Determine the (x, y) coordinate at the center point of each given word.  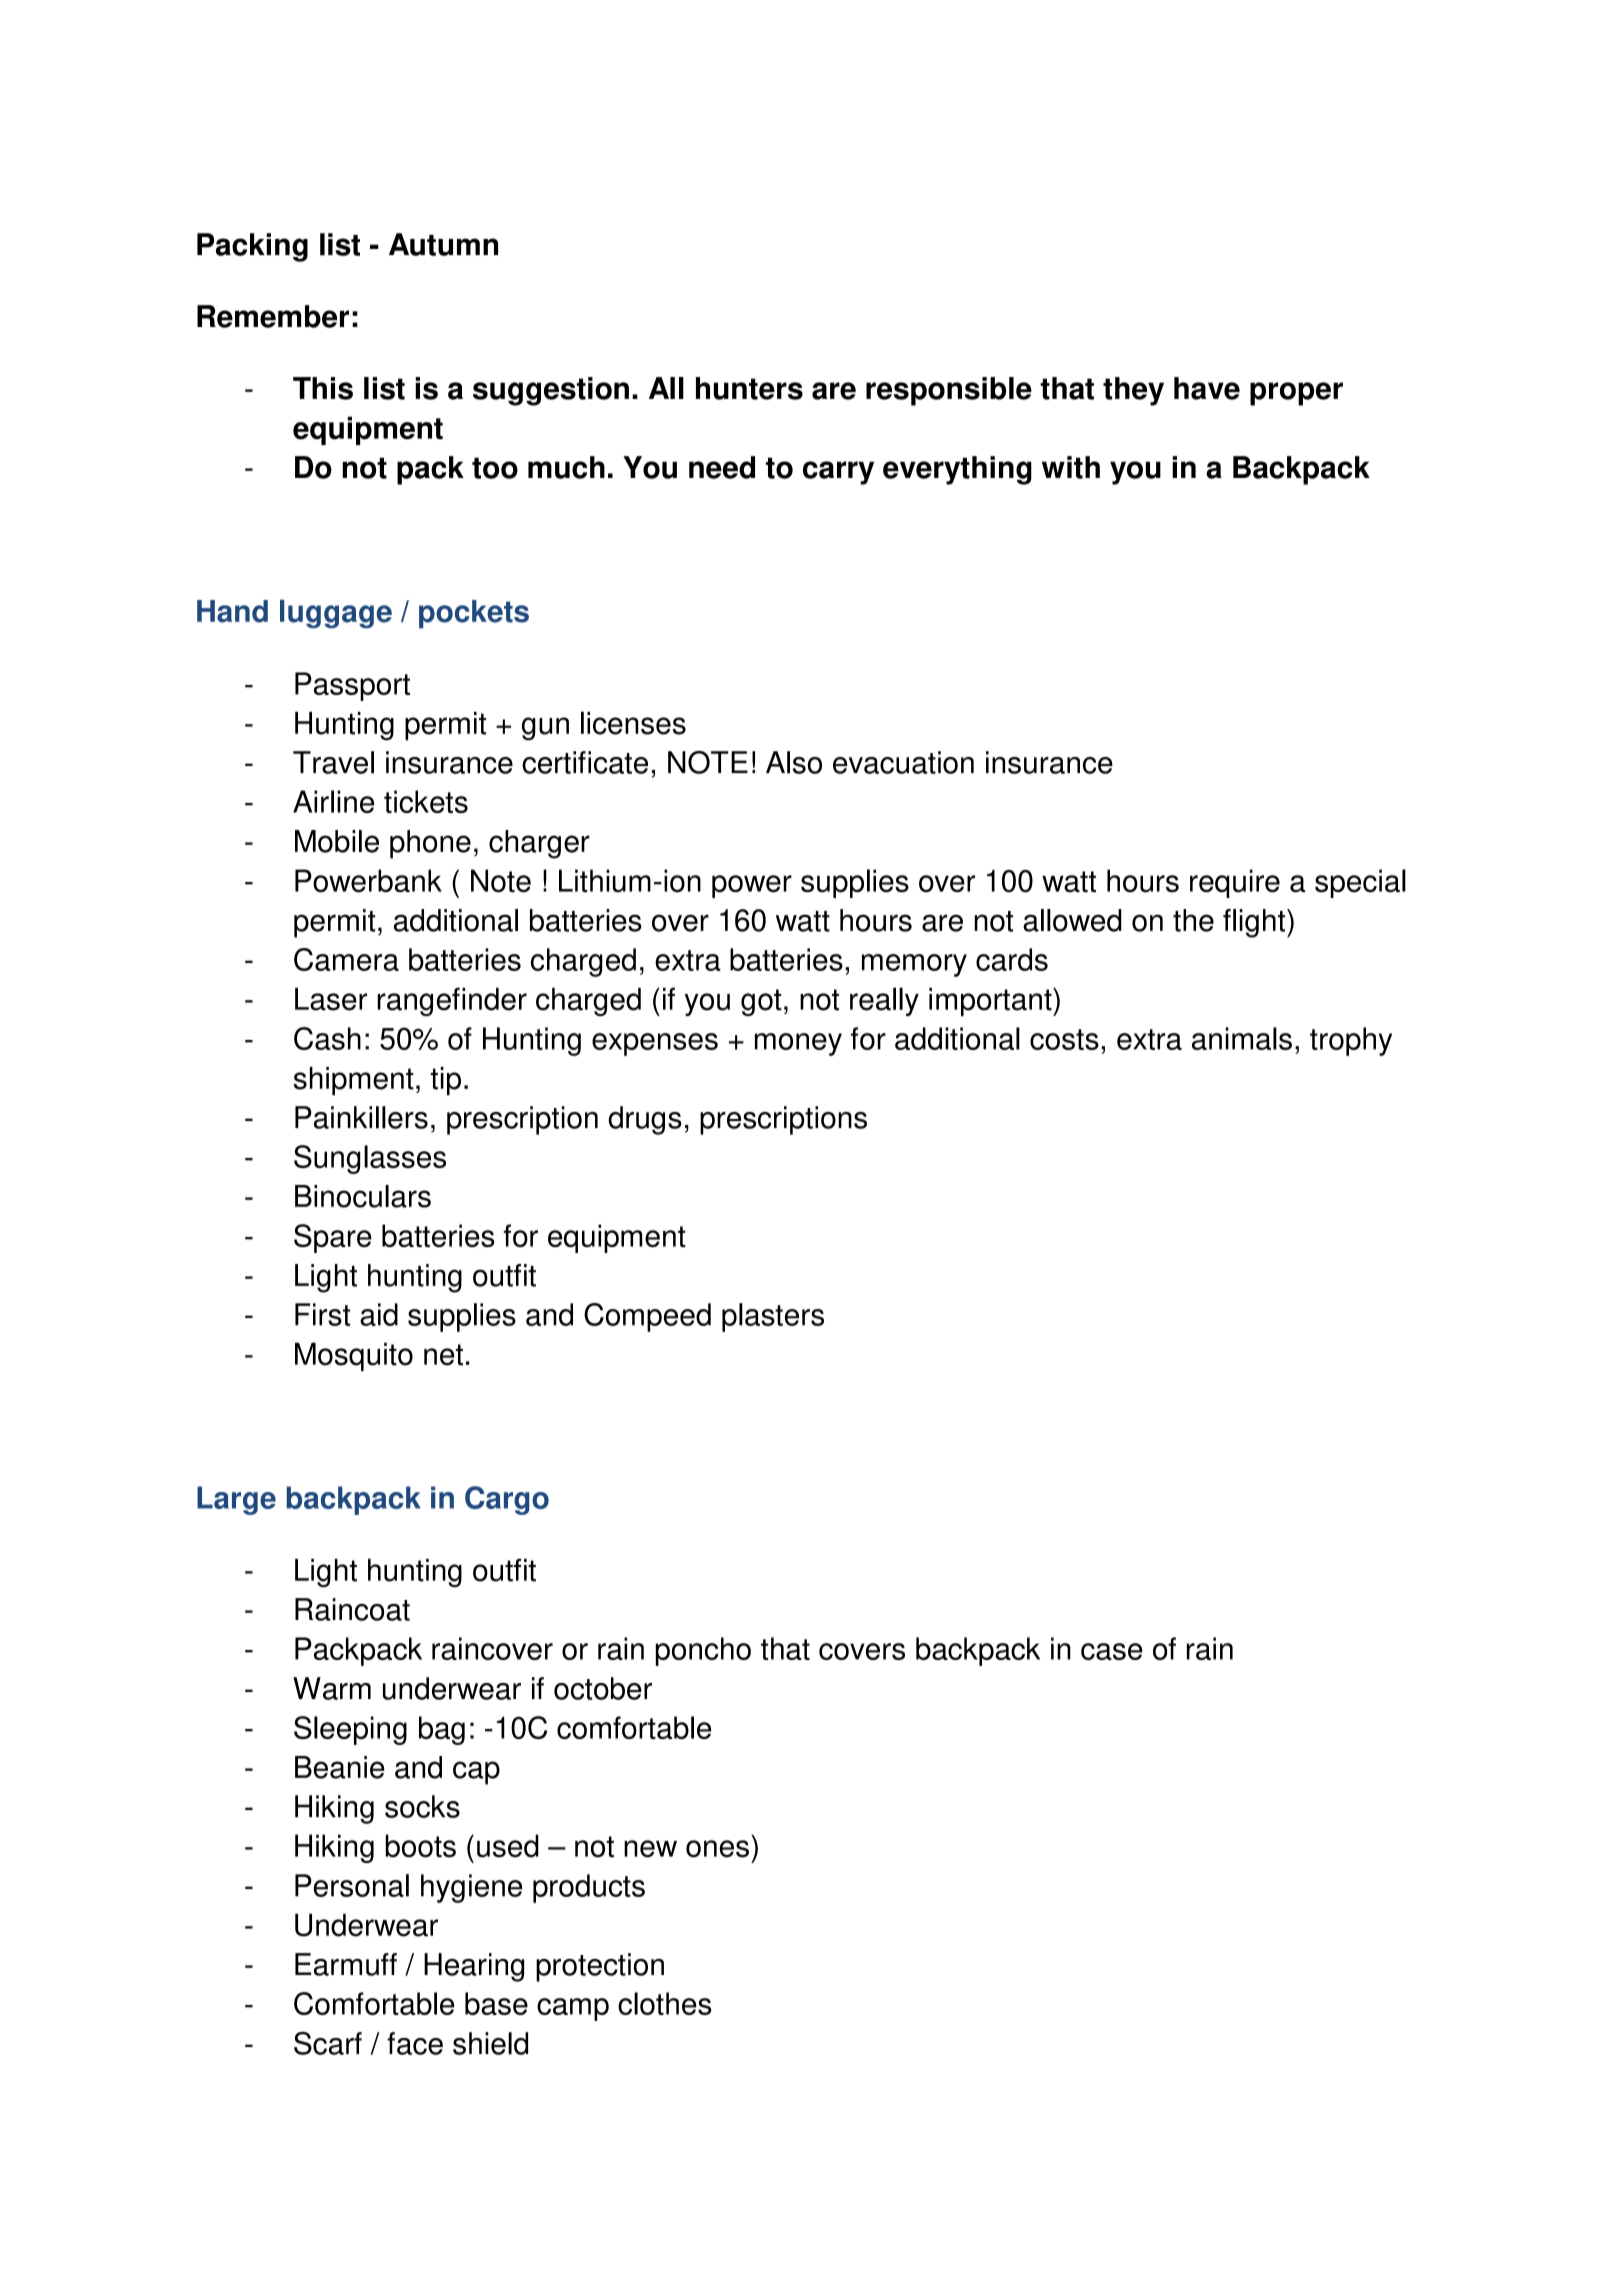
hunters (749, 388)
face (415, 2043)
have (1207, 388)
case (1112, 1651)
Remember (273, 316)
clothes (664, 2003)
